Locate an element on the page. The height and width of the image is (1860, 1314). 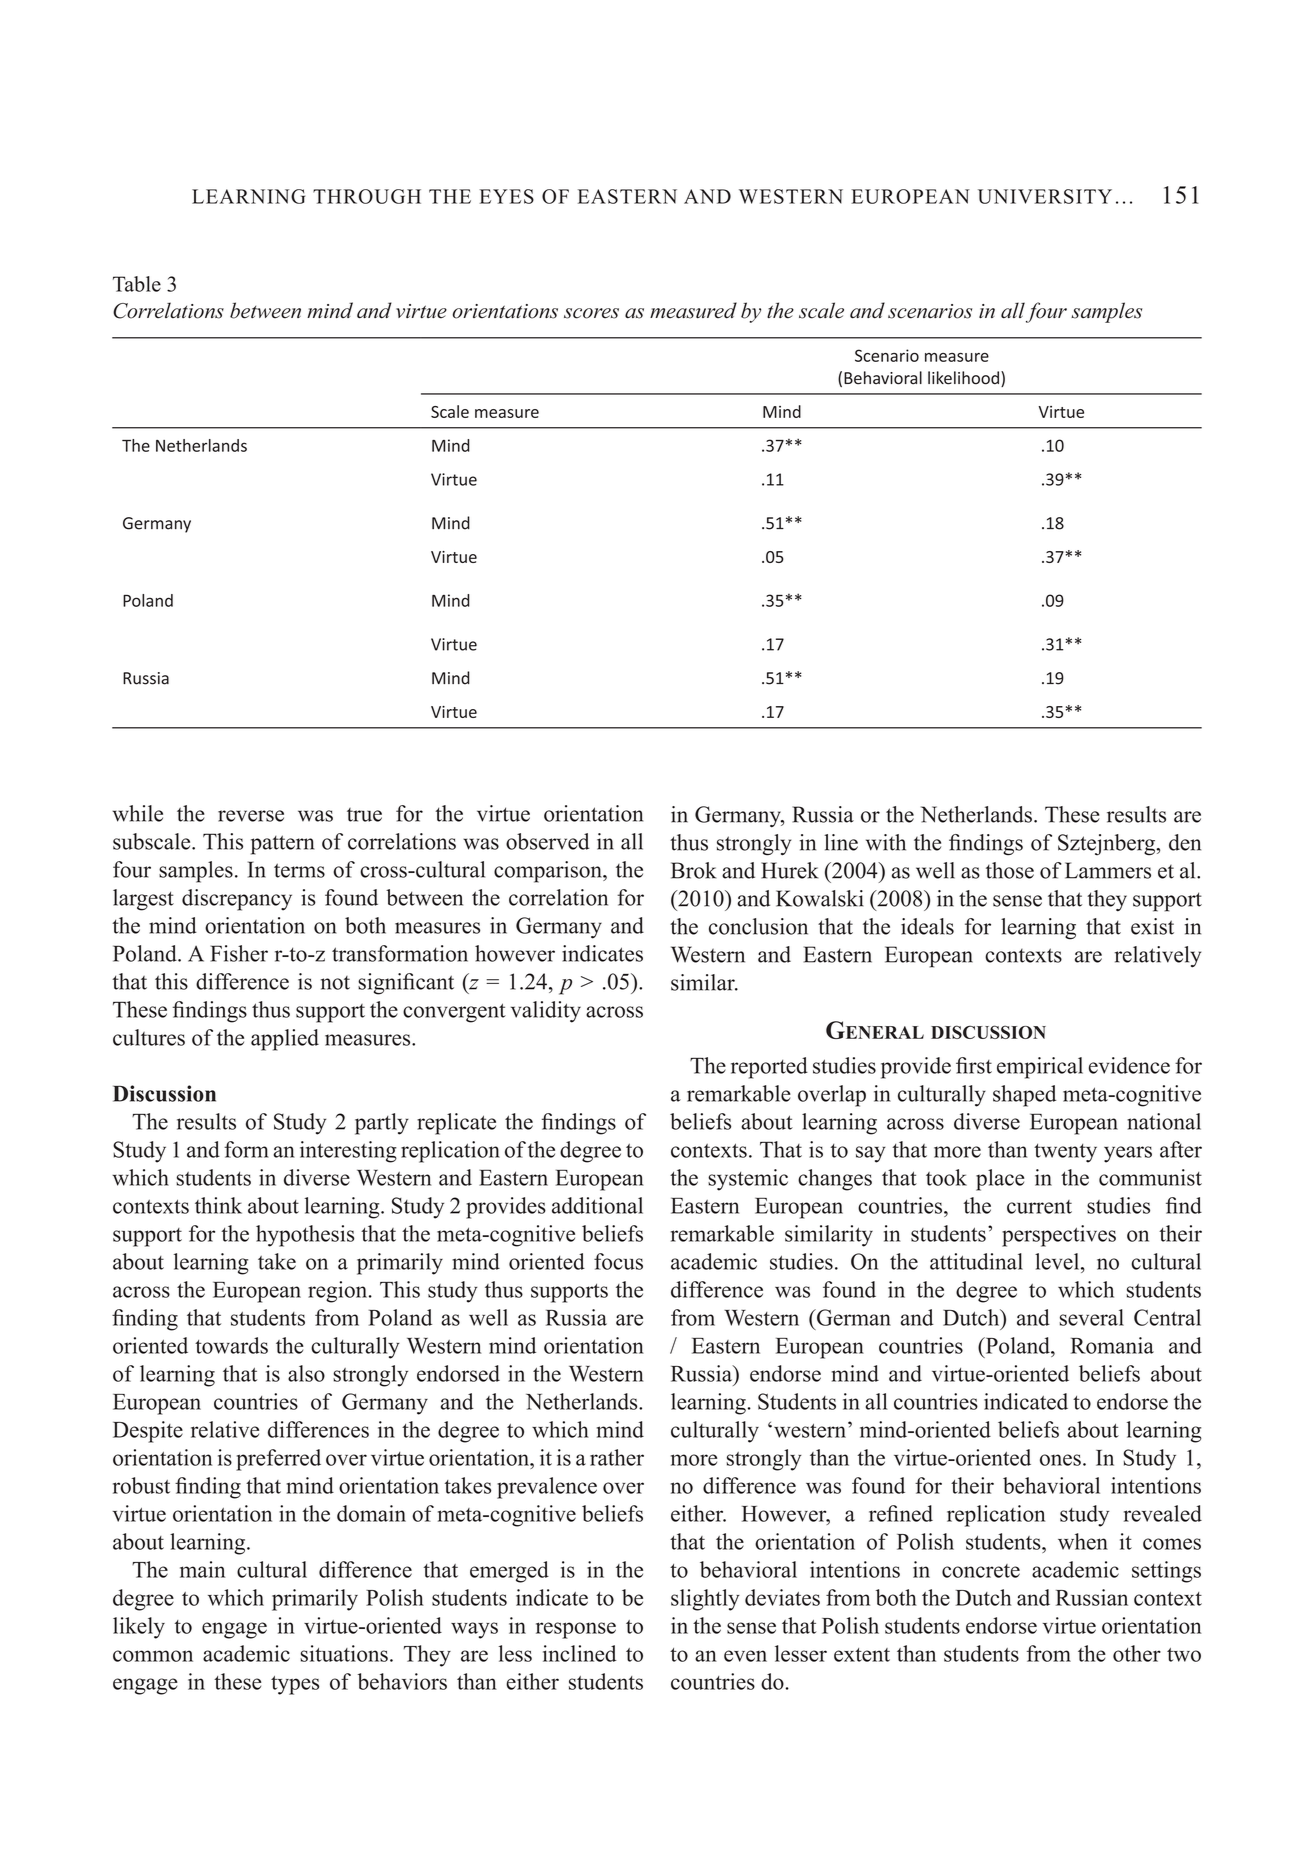
level is located at coordinates (1058, 1261).
